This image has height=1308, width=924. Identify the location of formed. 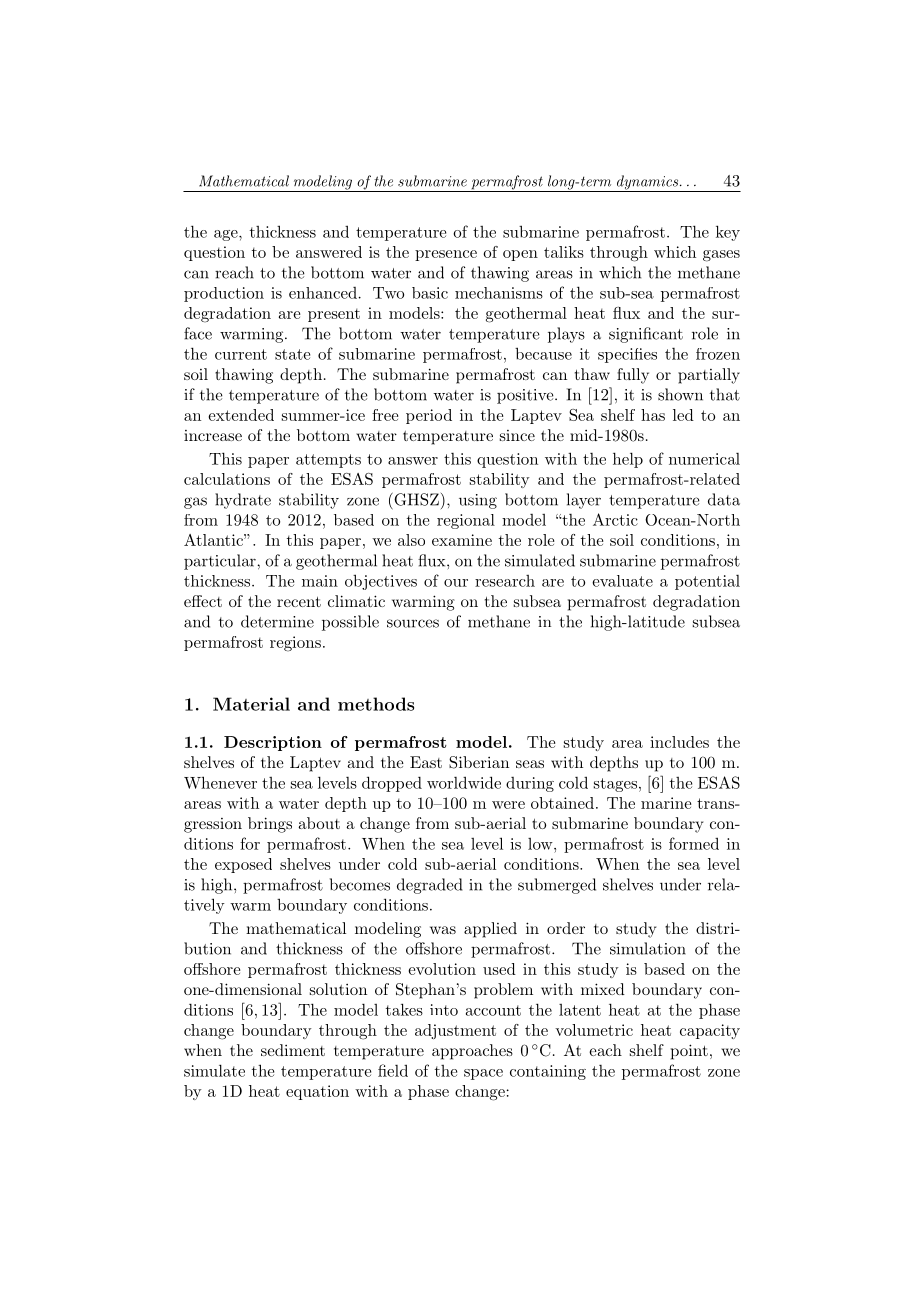
(694, 843).
